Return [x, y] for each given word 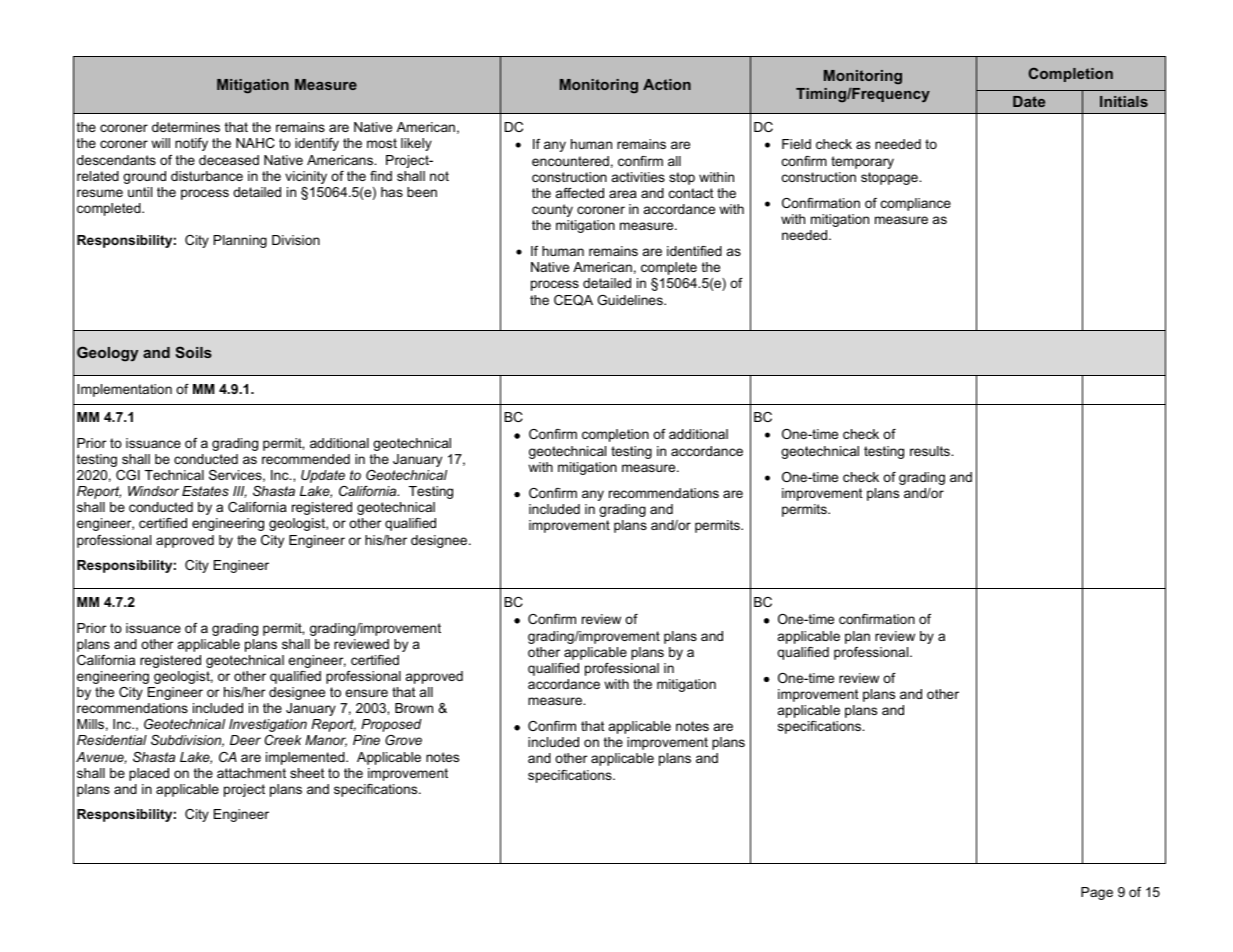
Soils [193, 352]
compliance [916, 204]
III [240, 492]
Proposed [391, 725]
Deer [245, 740]
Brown [414, 708]
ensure [366, 693]
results [931, 451]
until [140, 192]
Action [667, 84]
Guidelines [631, 300]
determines [186, 127]
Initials [1124, 101]
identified [694, 251]
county [552, 210]
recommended [306, 459]
